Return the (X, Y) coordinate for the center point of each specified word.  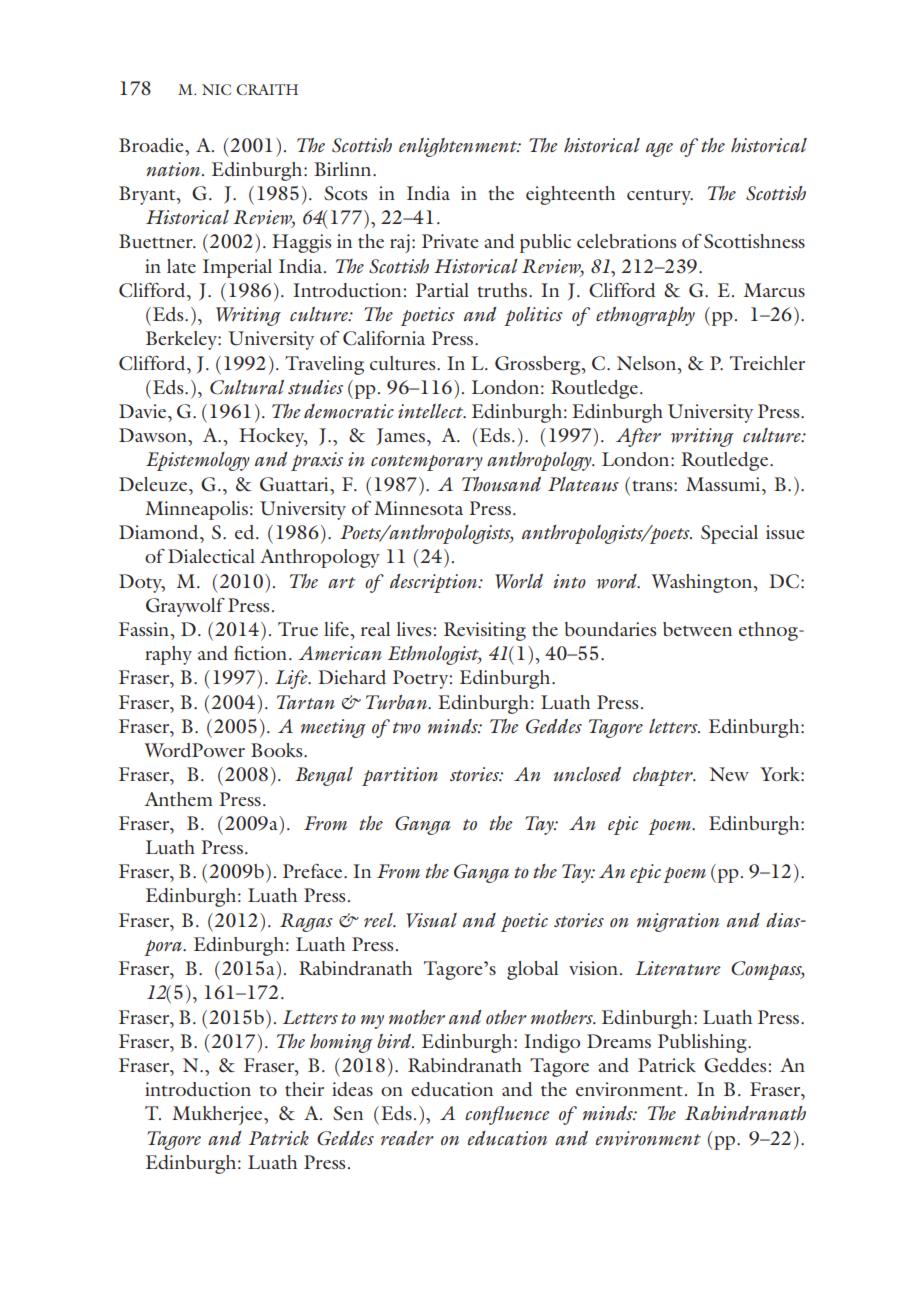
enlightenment (459, 147)
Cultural (247, 387)
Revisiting (485, 631)
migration (678, 922)
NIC (216, 89)
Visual (431, 920)
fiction (262, 652)
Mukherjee (218, 1115)
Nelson (648, 363)
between (697, 629)
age (659, 150)
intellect (432, 411)
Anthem (178, 799)
